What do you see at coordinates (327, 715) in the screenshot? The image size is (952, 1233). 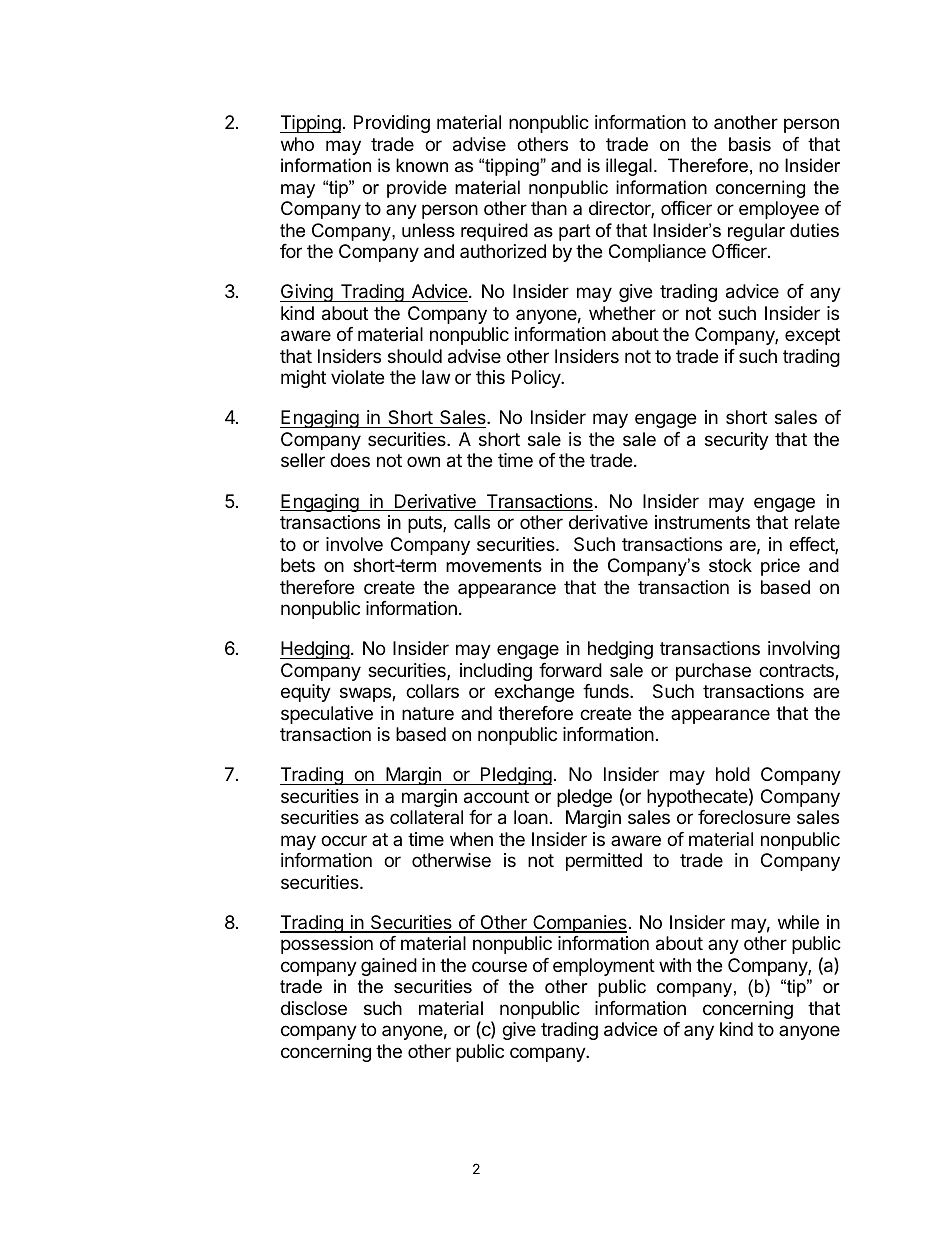 I see `speculative` at bounding box center [327, 715].
